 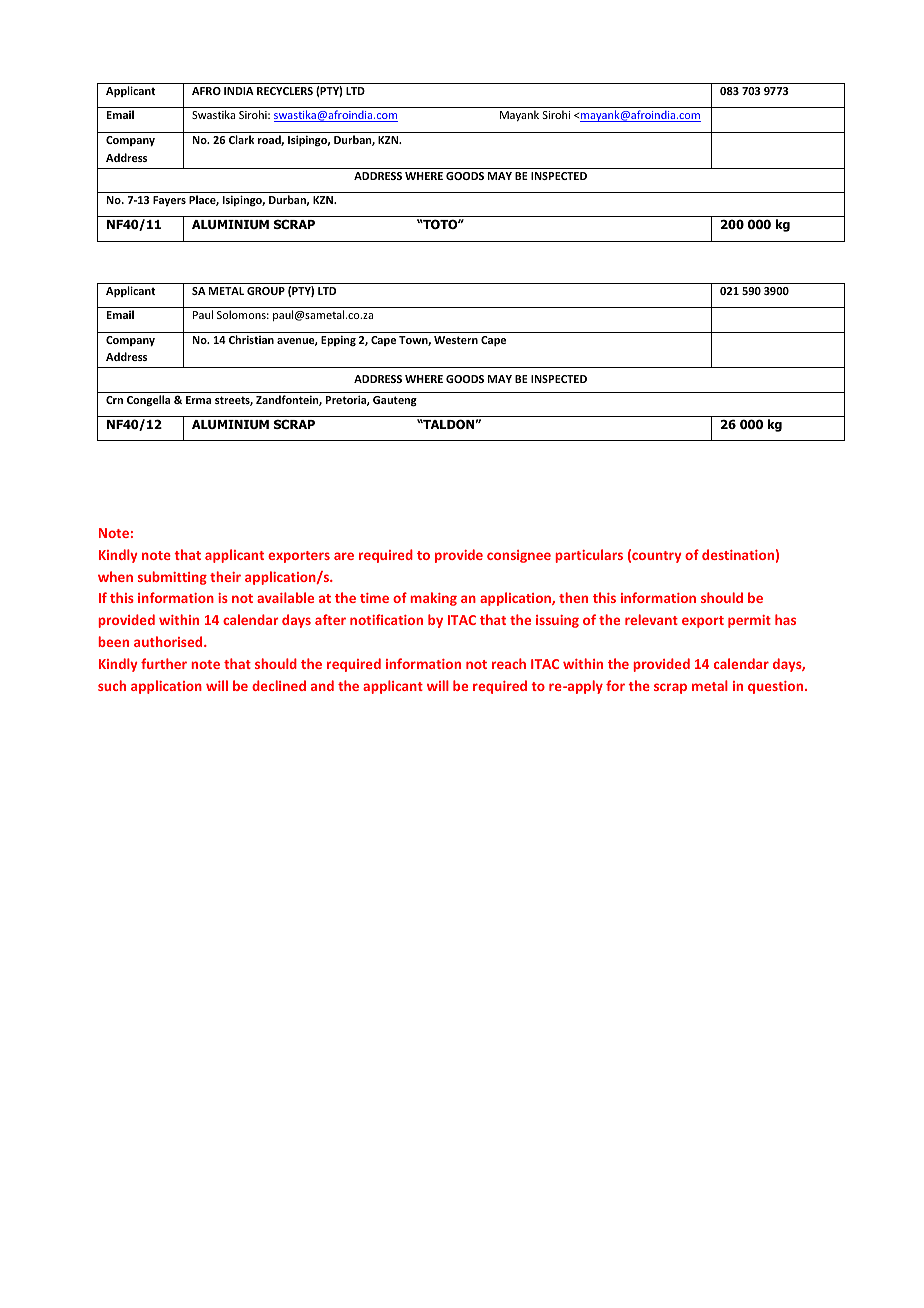 I want to click on reach, so click(x=509, y=663).
